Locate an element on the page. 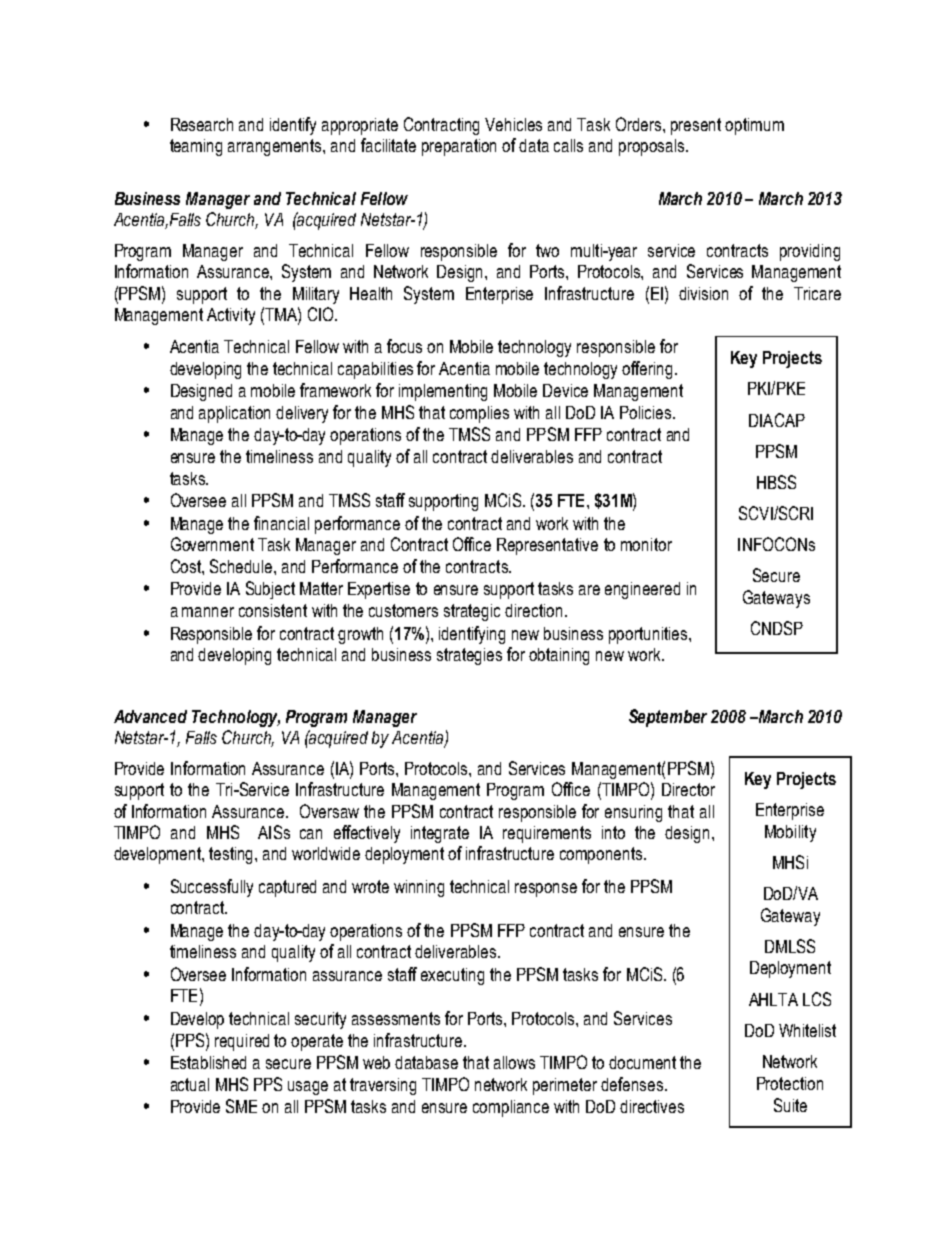 Image resolution: width=952 pixels, height=1233 pixels. Protection is located at coordinates (790, 1083).
